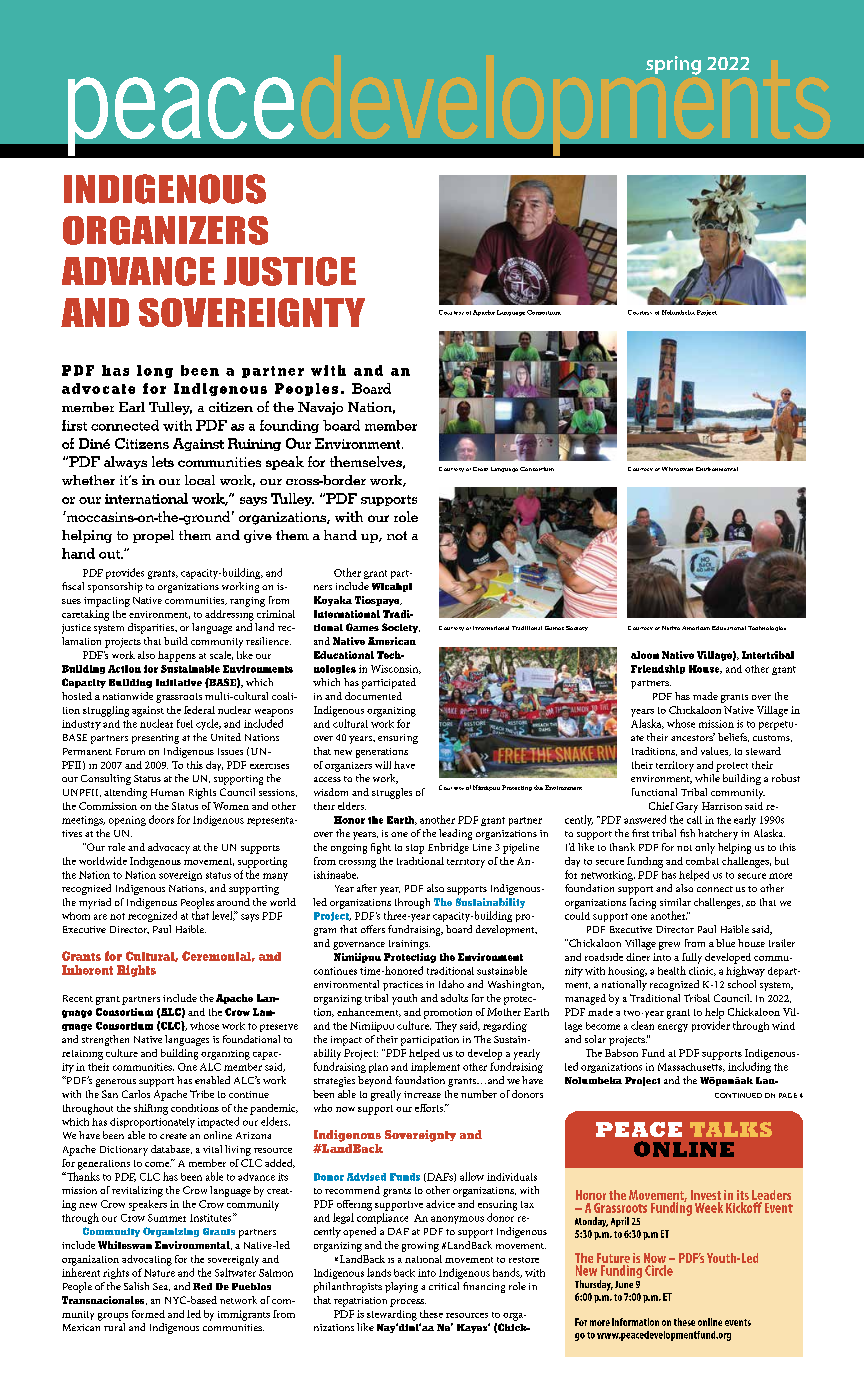 The width and height of the screenshot is (864, 1400). Describe the element at coordinates (675, 902) in the screenshot. I see `similar` at that location.
